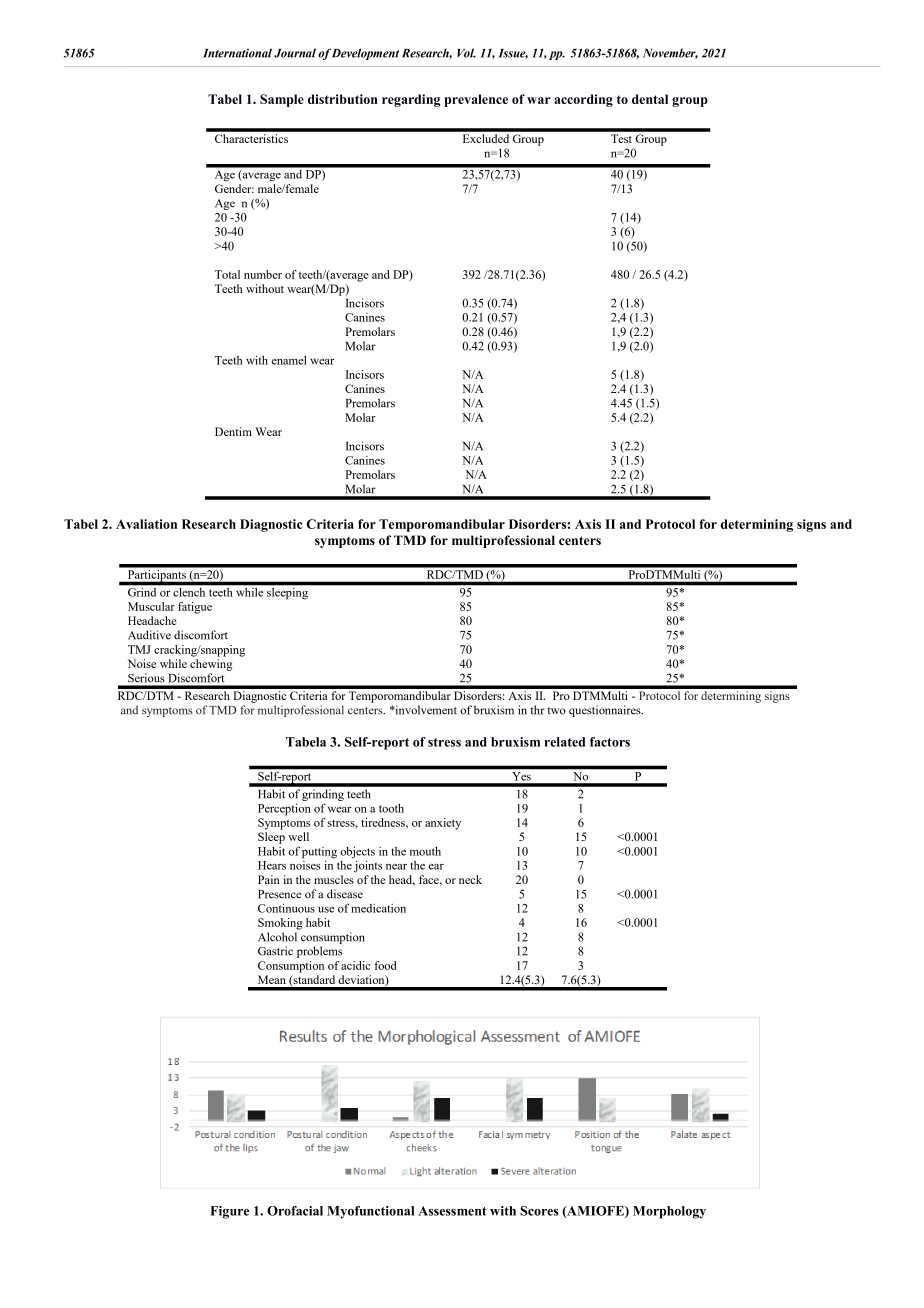  I want to click on Total, so click(227, 274).
